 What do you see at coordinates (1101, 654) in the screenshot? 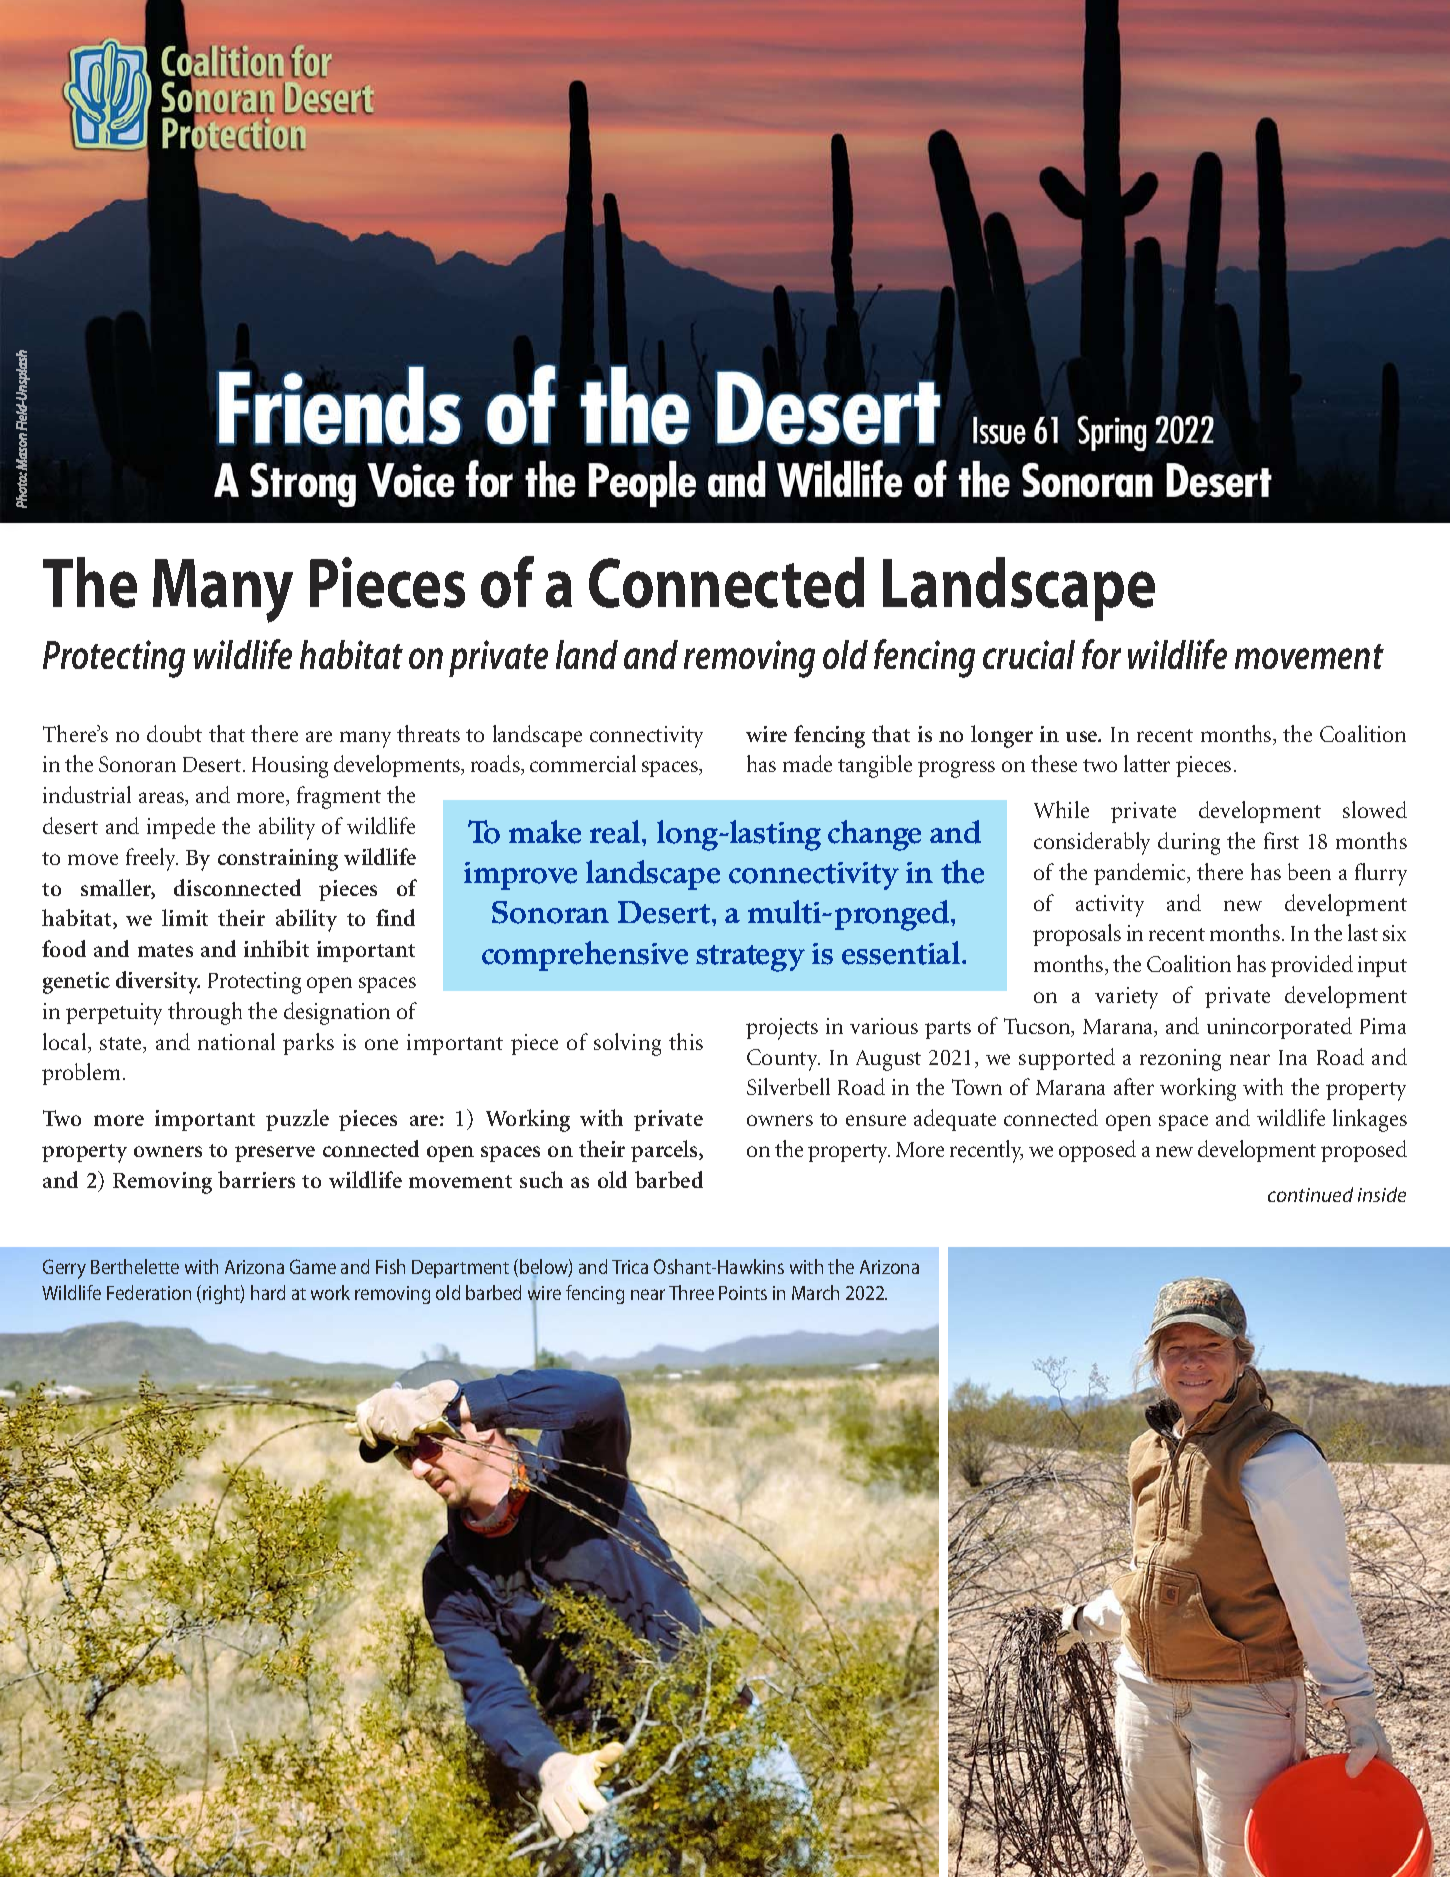
I see `for` at bounding box center [1101, 654].
